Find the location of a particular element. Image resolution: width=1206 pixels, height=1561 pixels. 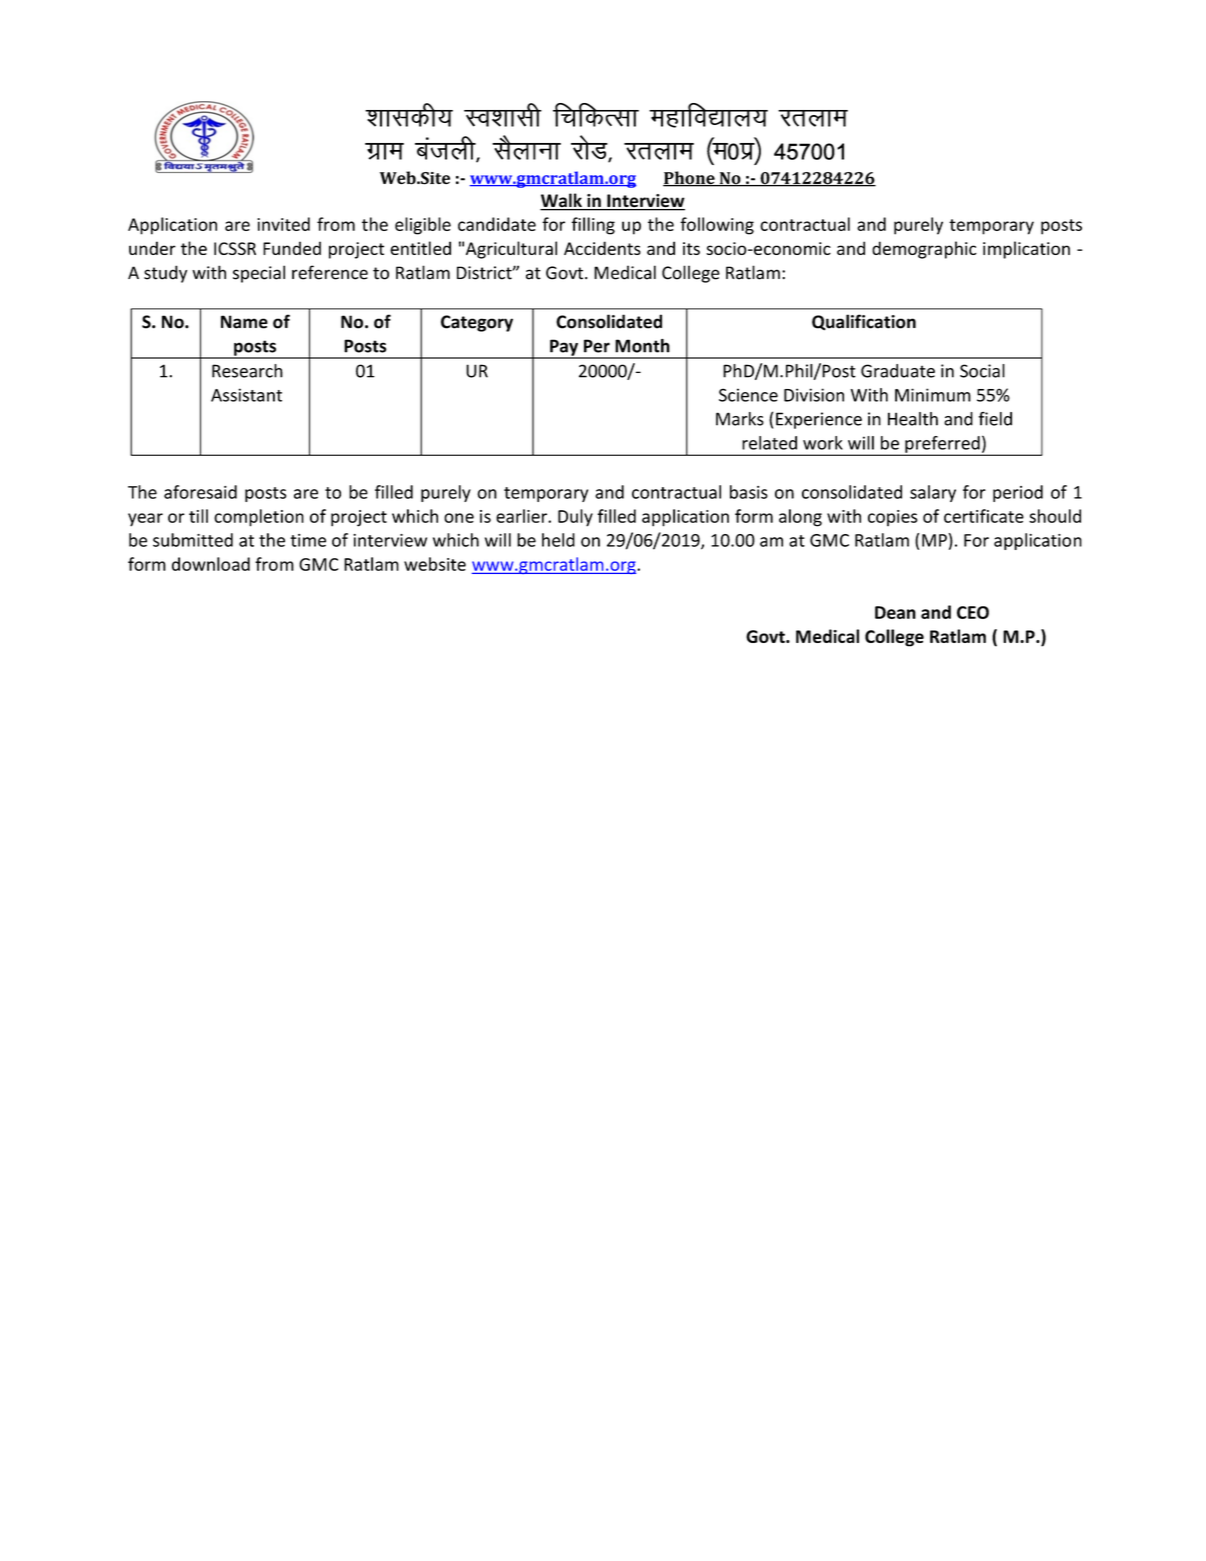

Science is located at coordinates (748, 395).
